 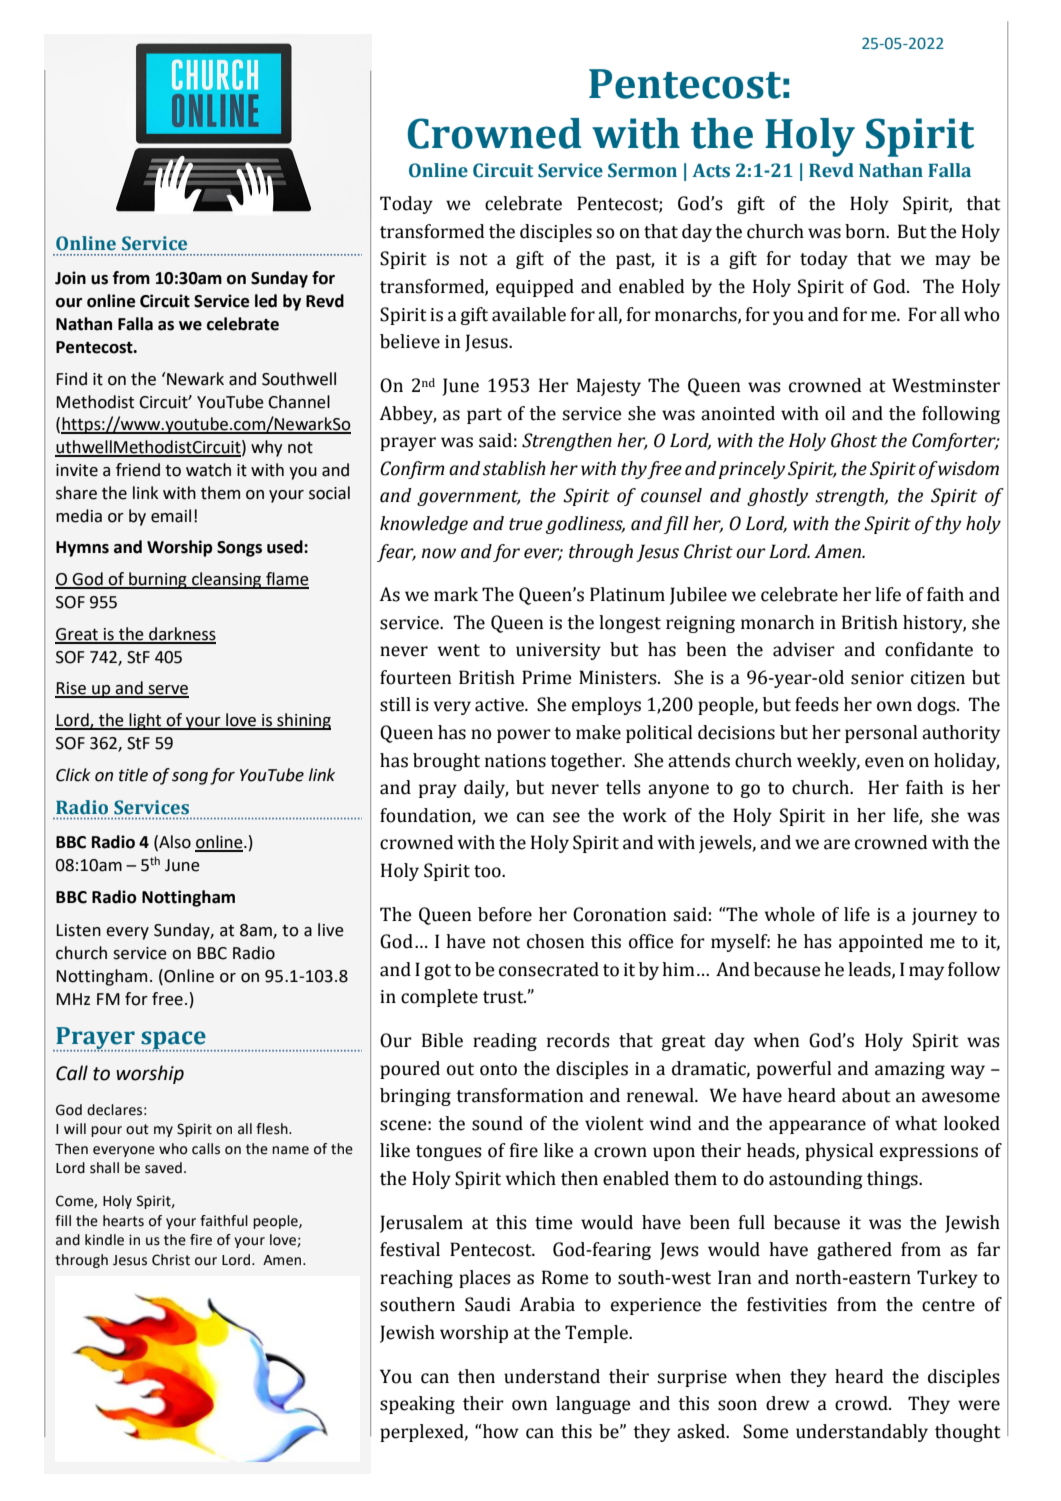 What do you see at coordinates (500, 1431) in the document?
I see `how` at bounding box center [500, 1431].
